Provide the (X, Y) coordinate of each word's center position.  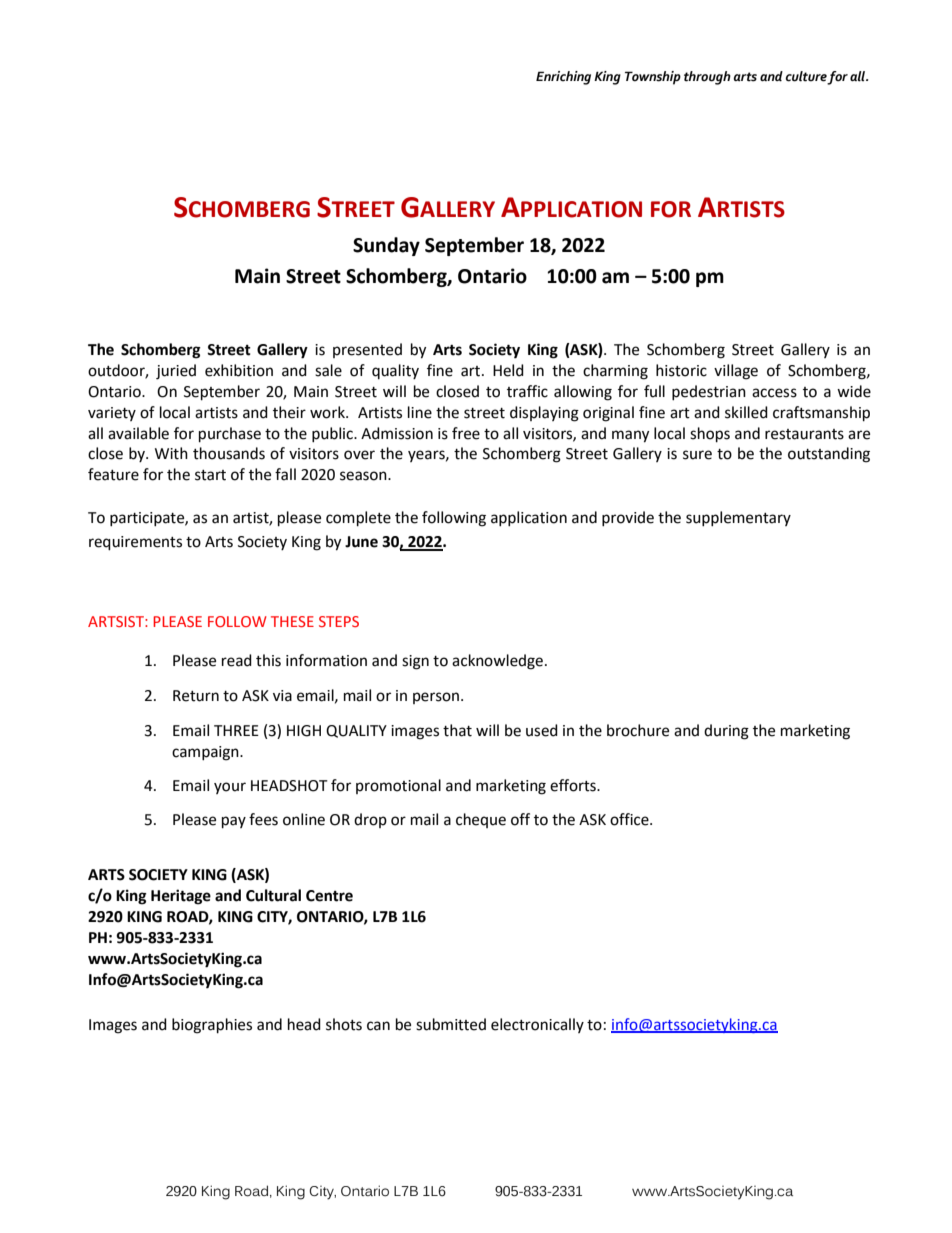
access (774, 393)
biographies (212, 1026)
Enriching (563, 78)
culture (806, 77)
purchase (230, 435)
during (726, 732)
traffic (527, 391)
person (437, 698)
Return (196, 696)
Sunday (386, 246)
